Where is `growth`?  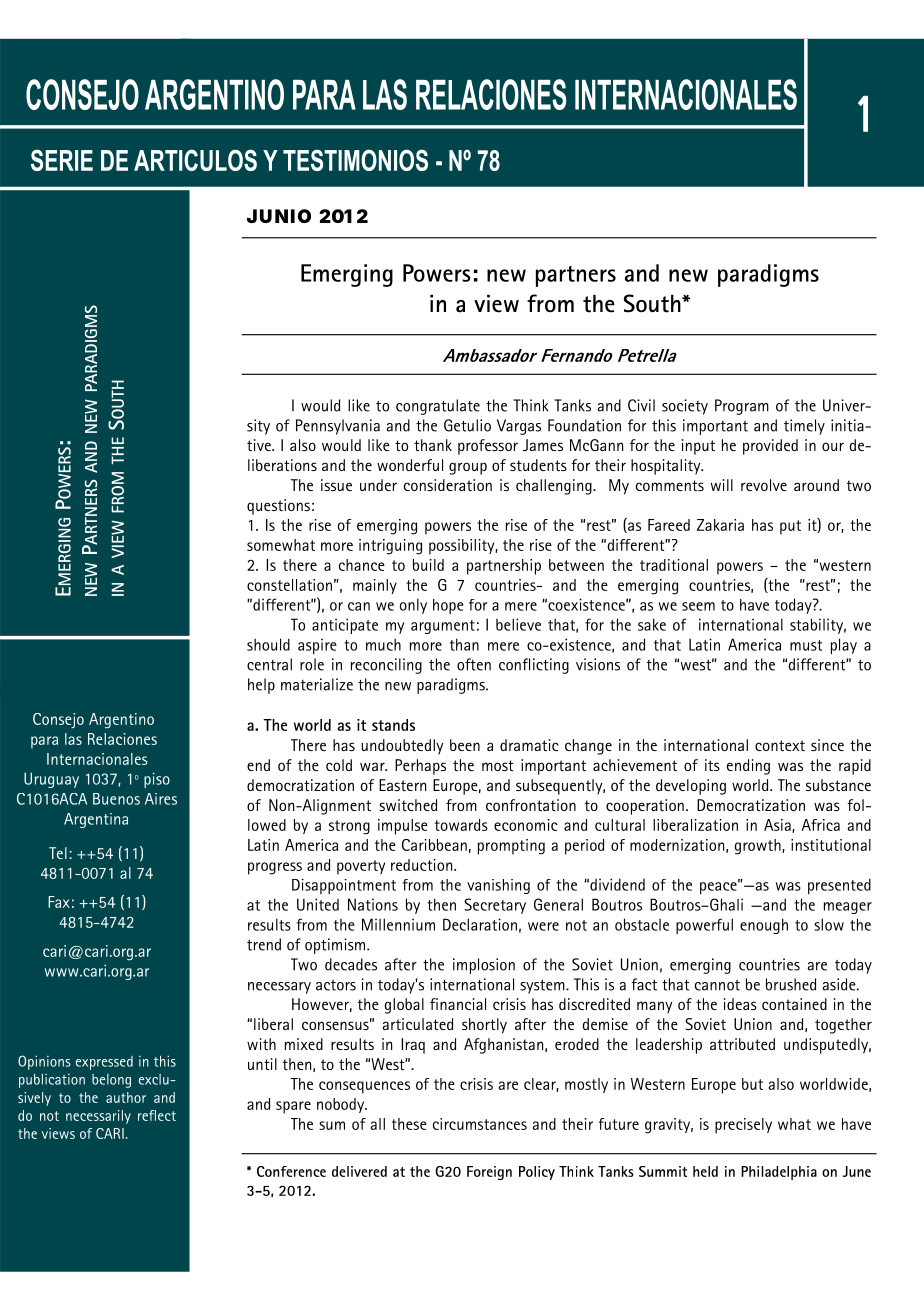 growth is located at coordinates (758, 847).
